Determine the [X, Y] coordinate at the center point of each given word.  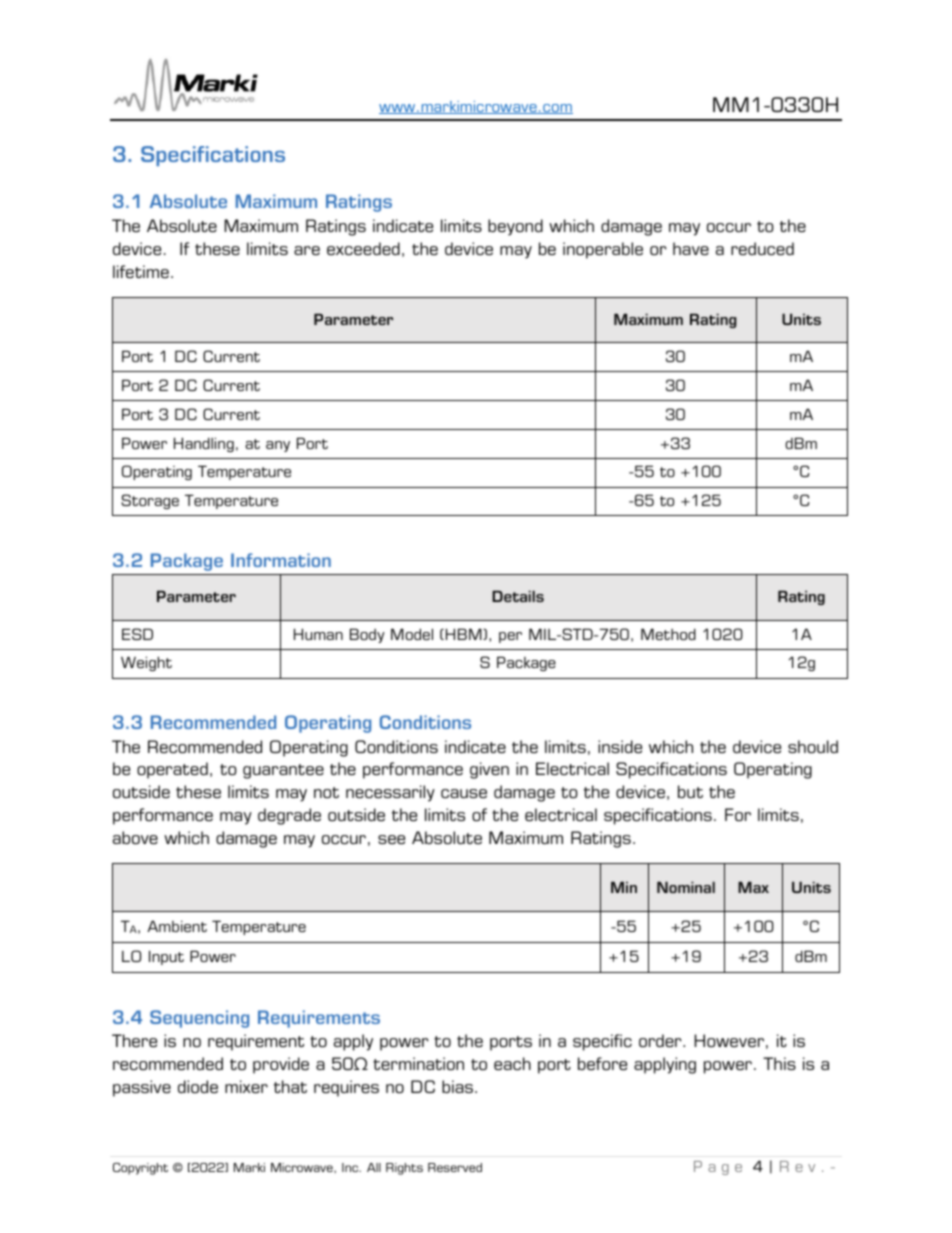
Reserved [455, 1167]
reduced [762, 248]
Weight [146, 663]
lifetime [141, 271]
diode [198, 1086]
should [813, 746]
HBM [465, 634]
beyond [515, 227]
